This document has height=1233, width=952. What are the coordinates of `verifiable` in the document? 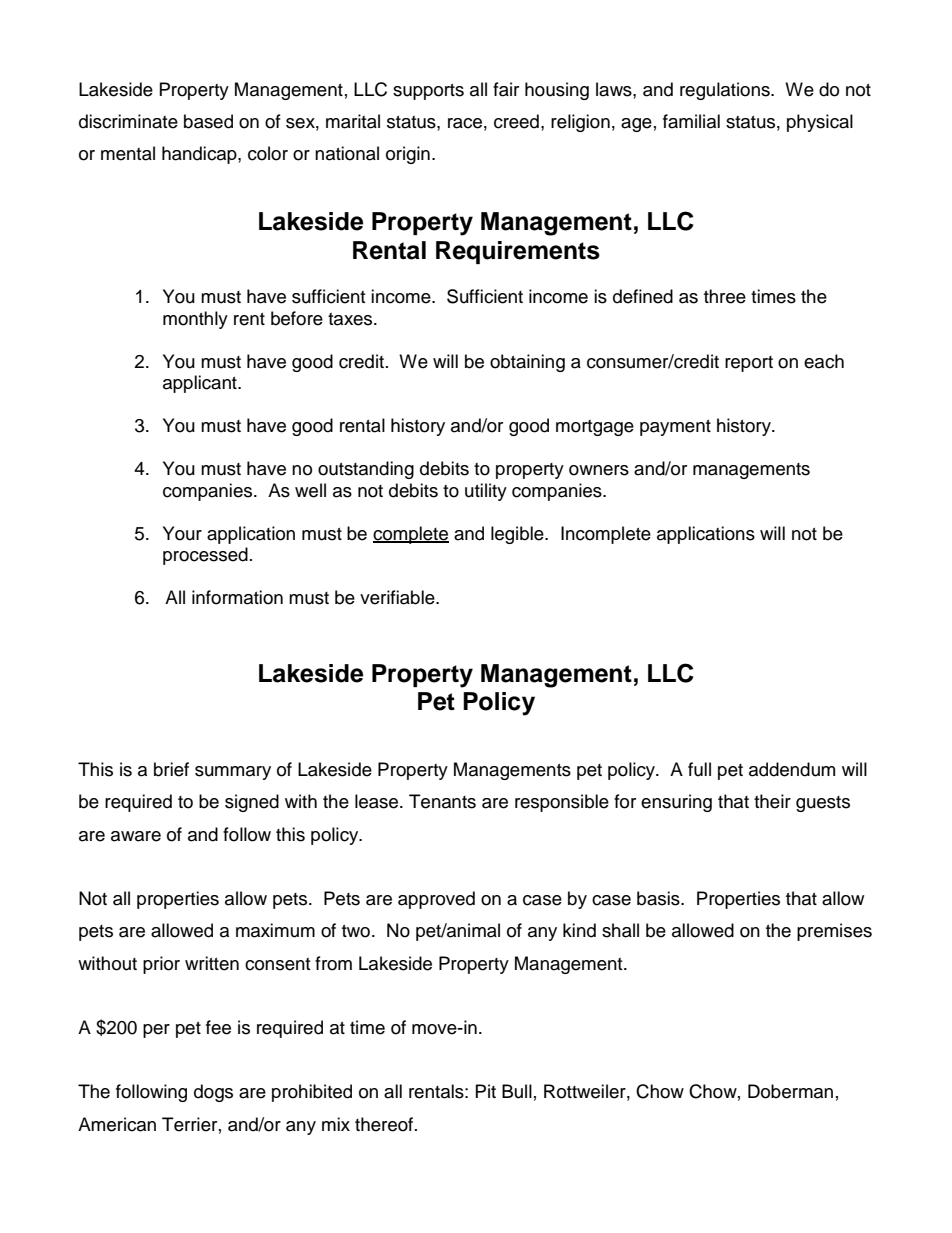 It's located at (398, 597).
